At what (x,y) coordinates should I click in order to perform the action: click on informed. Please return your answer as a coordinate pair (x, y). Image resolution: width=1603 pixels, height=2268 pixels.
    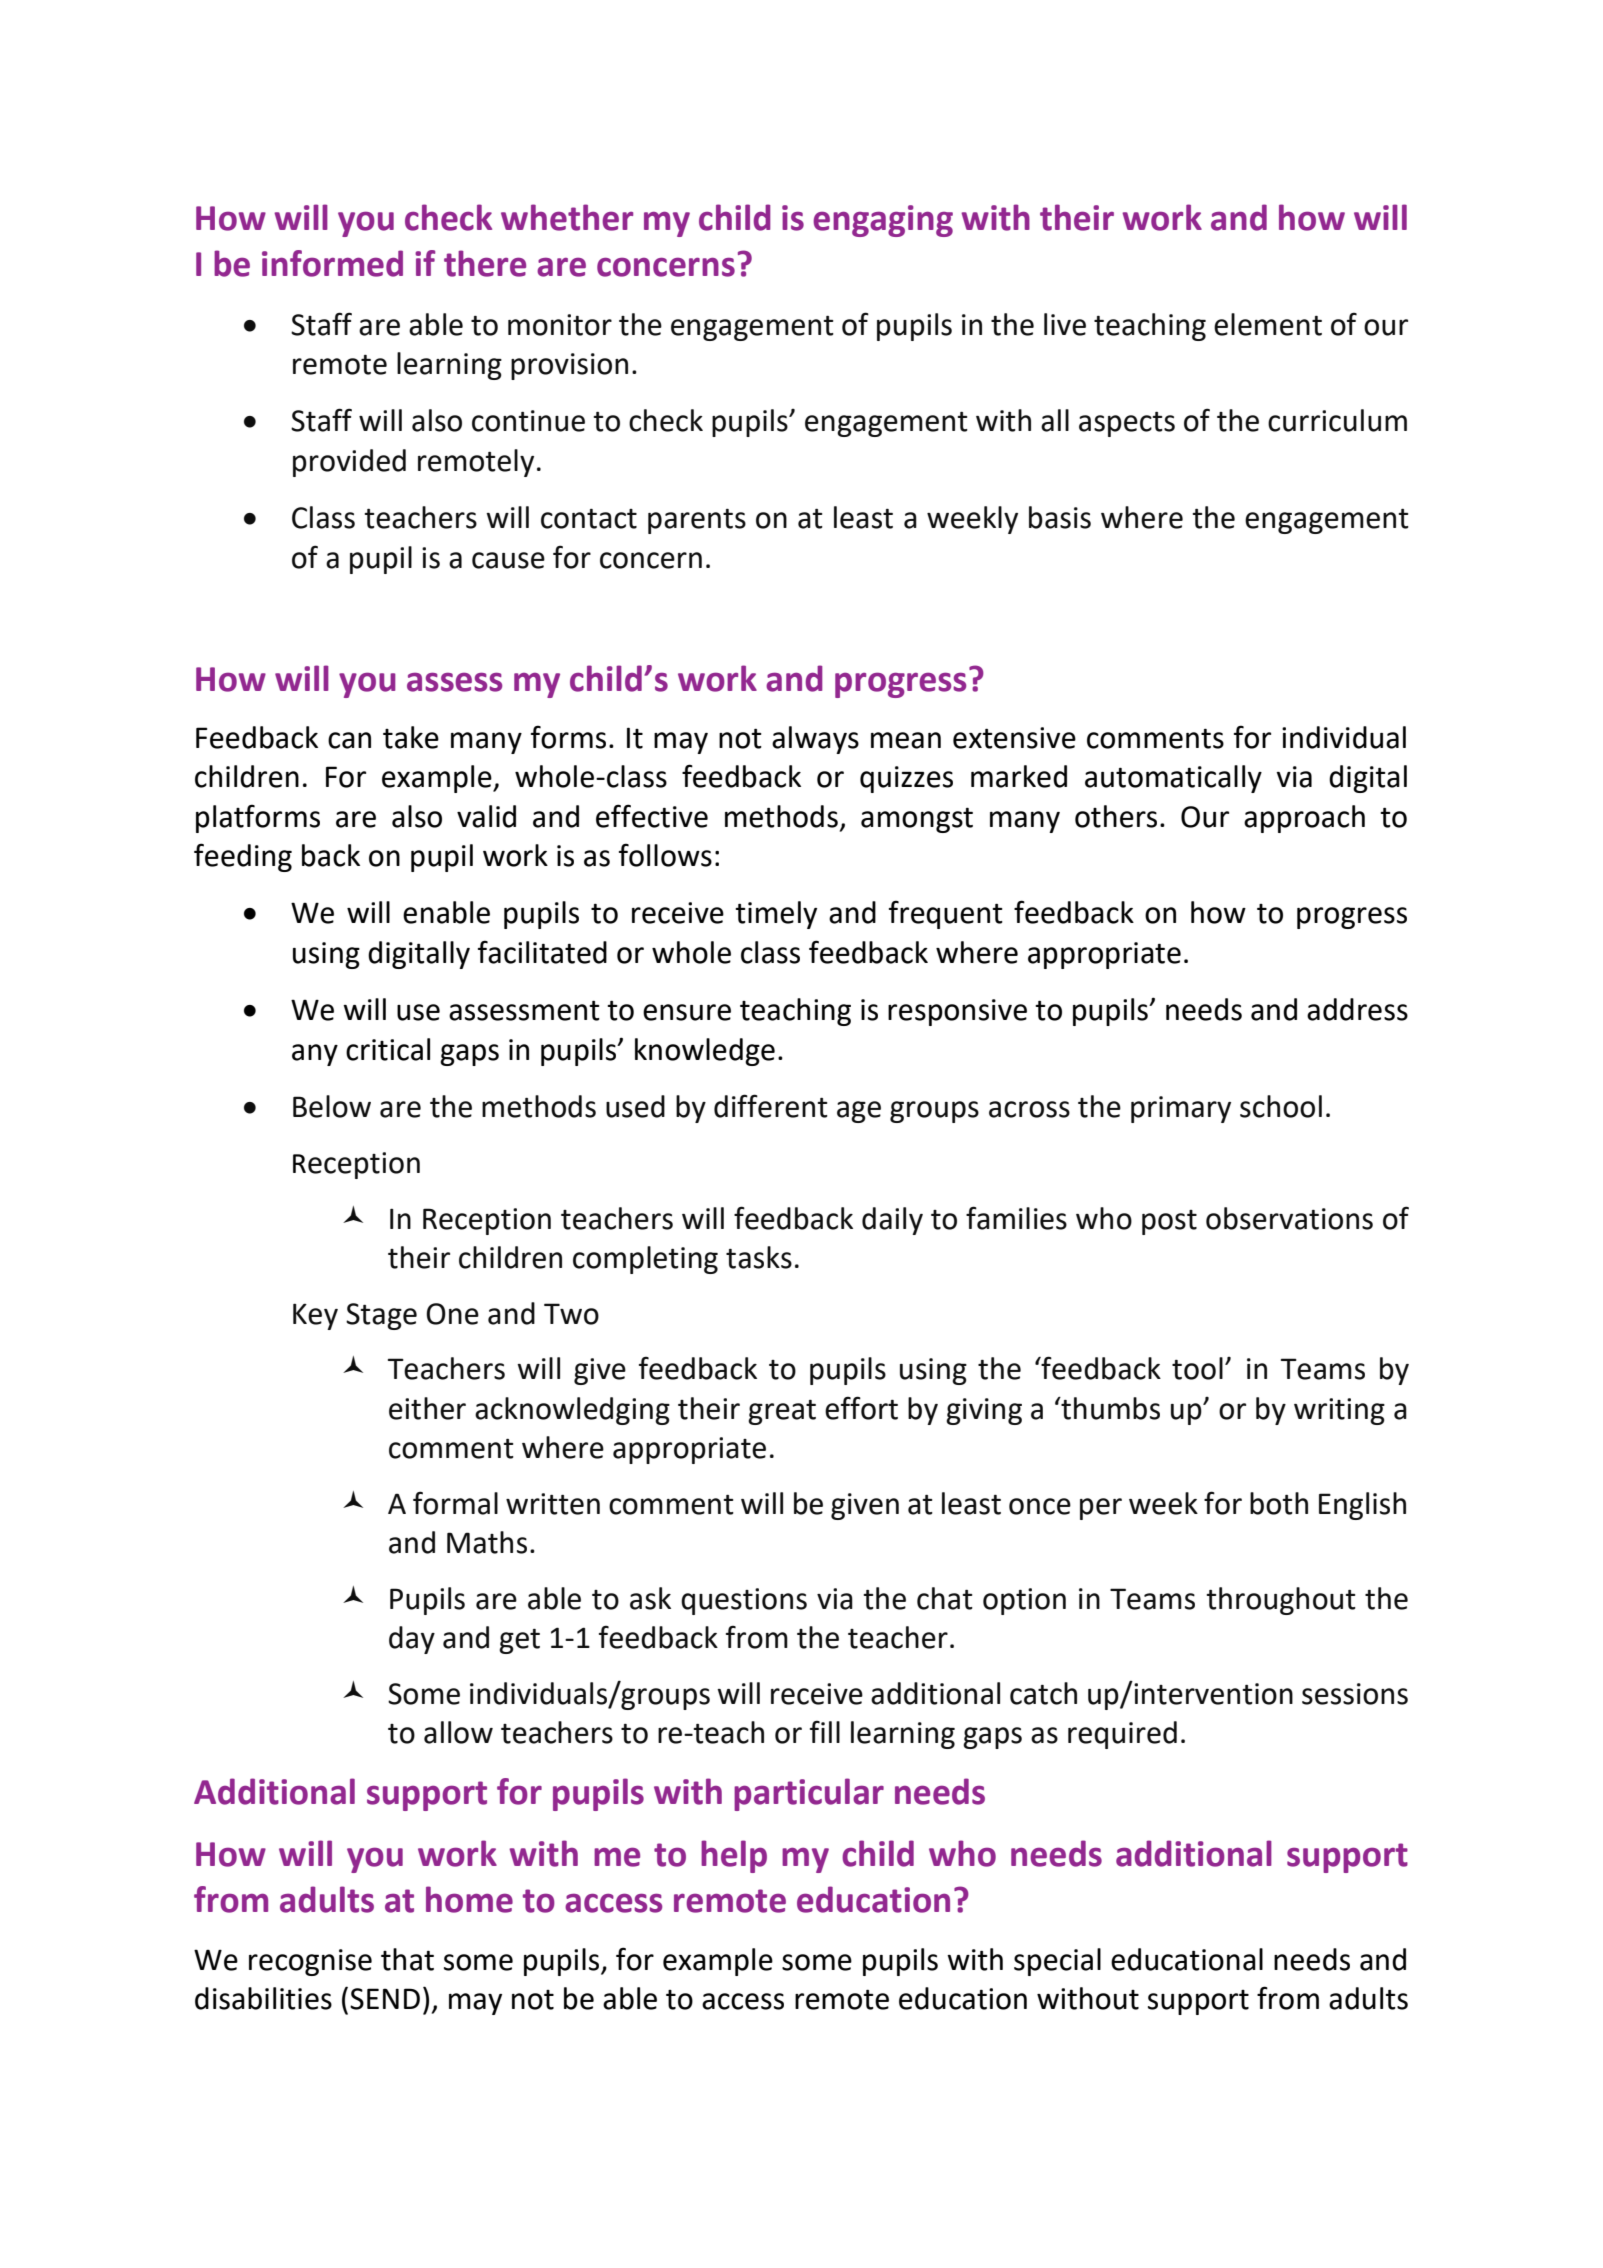
    Looking at the image, I should click on (332, 263).
